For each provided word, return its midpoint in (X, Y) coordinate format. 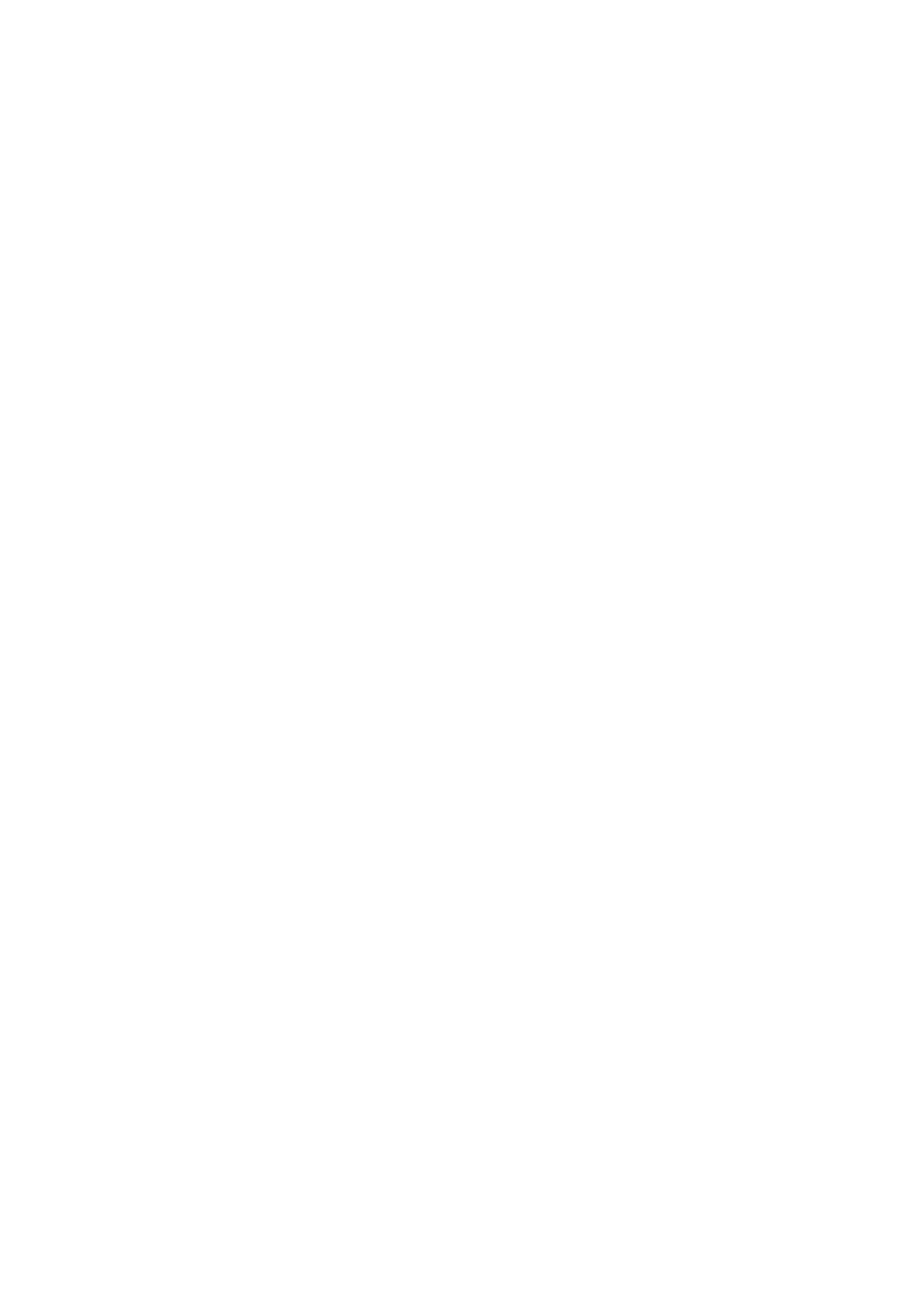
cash (551, 777)
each (447, 777)
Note (180, 779)
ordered (346, 777)
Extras (231, 777)
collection (632, 777)
